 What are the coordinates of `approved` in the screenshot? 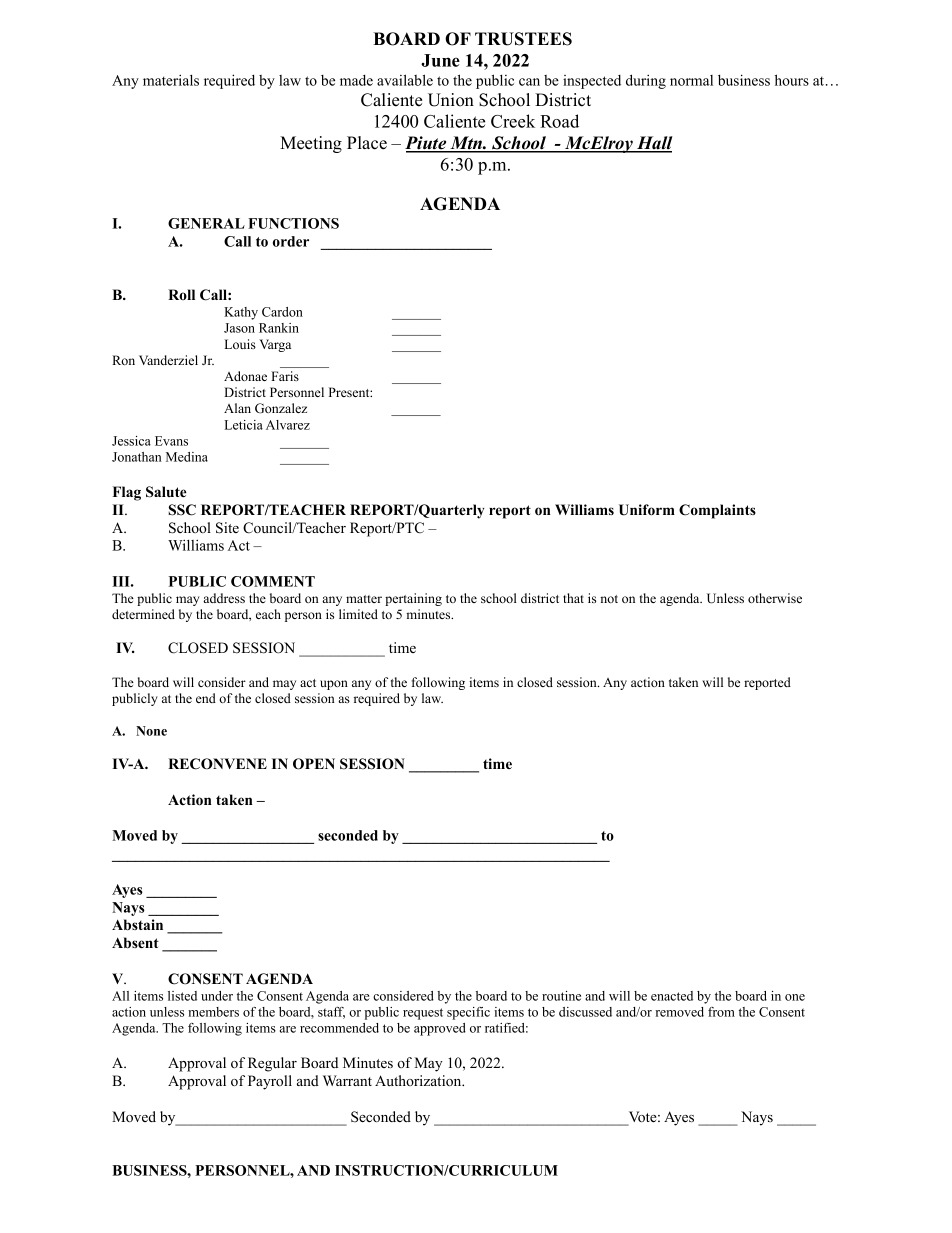 It's located at (440, 1029).
